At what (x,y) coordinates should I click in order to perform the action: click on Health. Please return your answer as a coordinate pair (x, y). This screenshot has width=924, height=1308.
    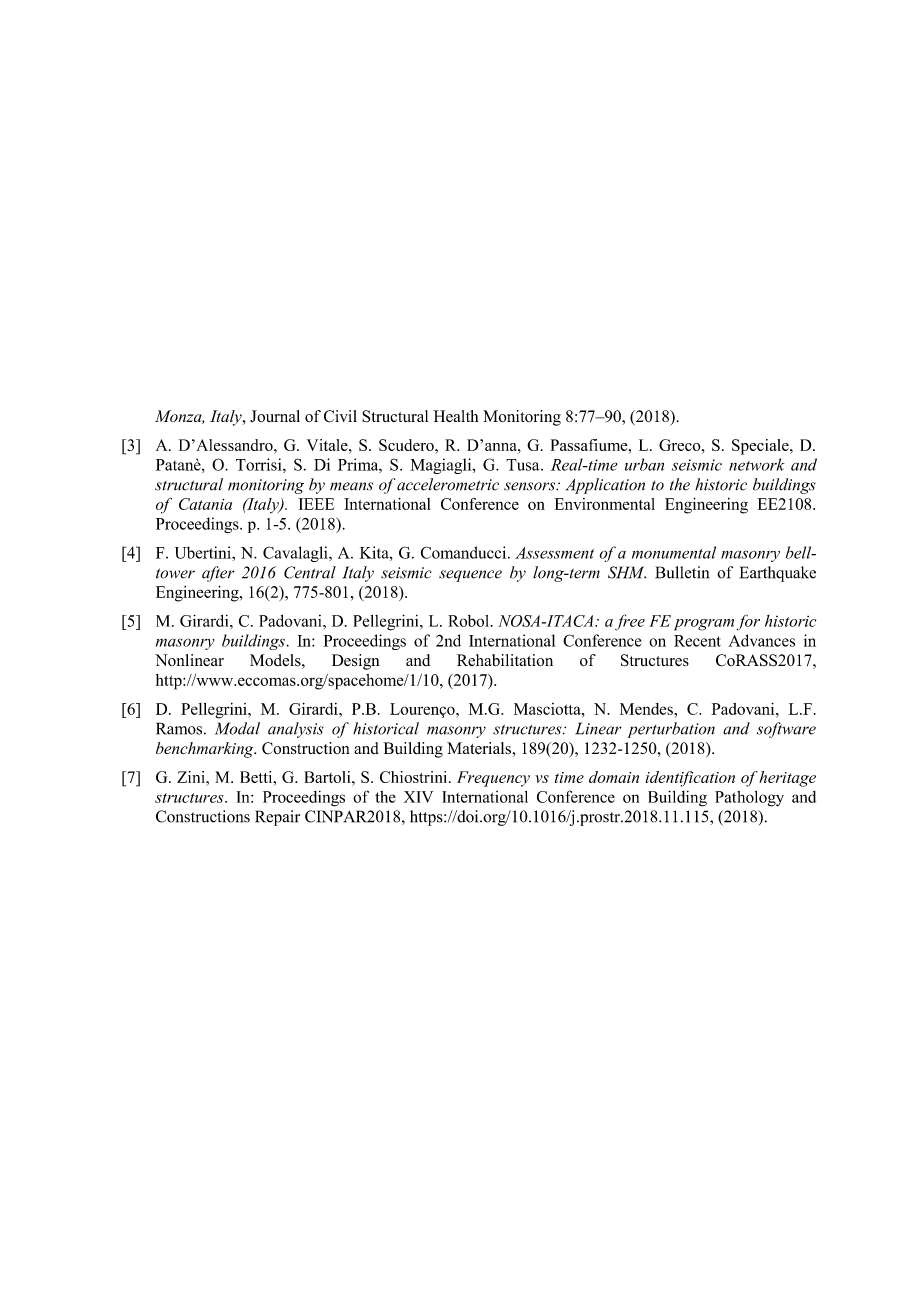
    Looking at the image, I should click on (455, 416).
